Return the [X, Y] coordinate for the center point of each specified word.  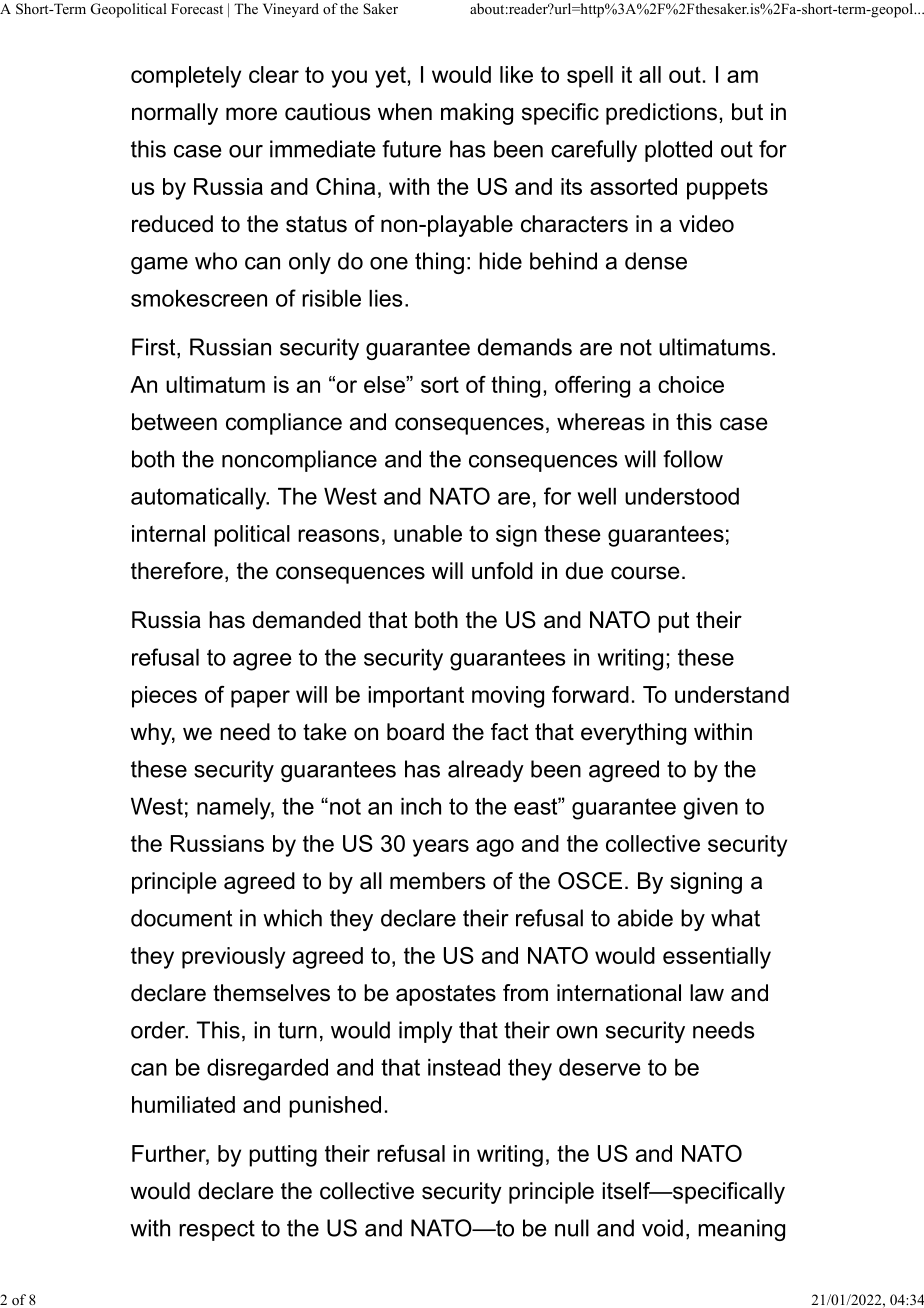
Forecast [197, 8]
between [174, 422]
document [181, 918]
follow [693, 459]
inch [421, 806]
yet [390, 77]
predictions [661, 114]
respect [217, 1230]
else [385, 384]
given [710, 809]
